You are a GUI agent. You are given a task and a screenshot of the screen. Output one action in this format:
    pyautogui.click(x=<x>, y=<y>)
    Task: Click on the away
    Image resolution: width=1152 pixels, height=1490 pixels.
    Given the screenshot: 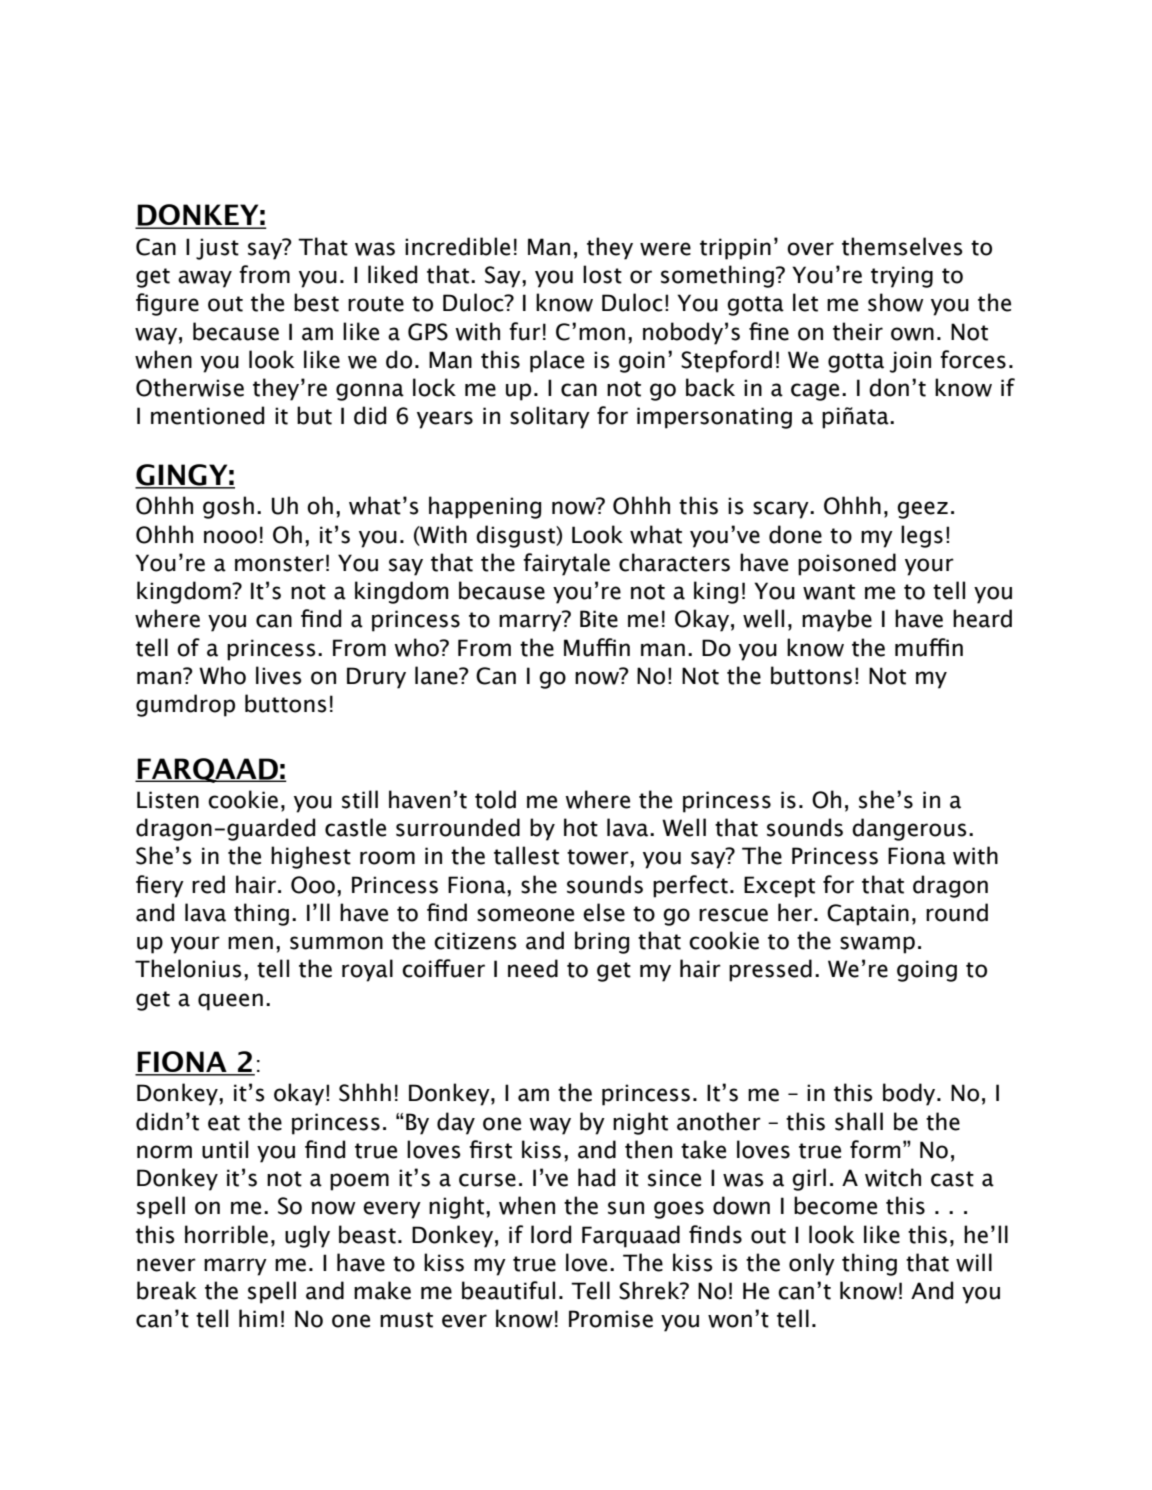 What is the action you would take?
    pyautogui.click(x=205, y=279)
